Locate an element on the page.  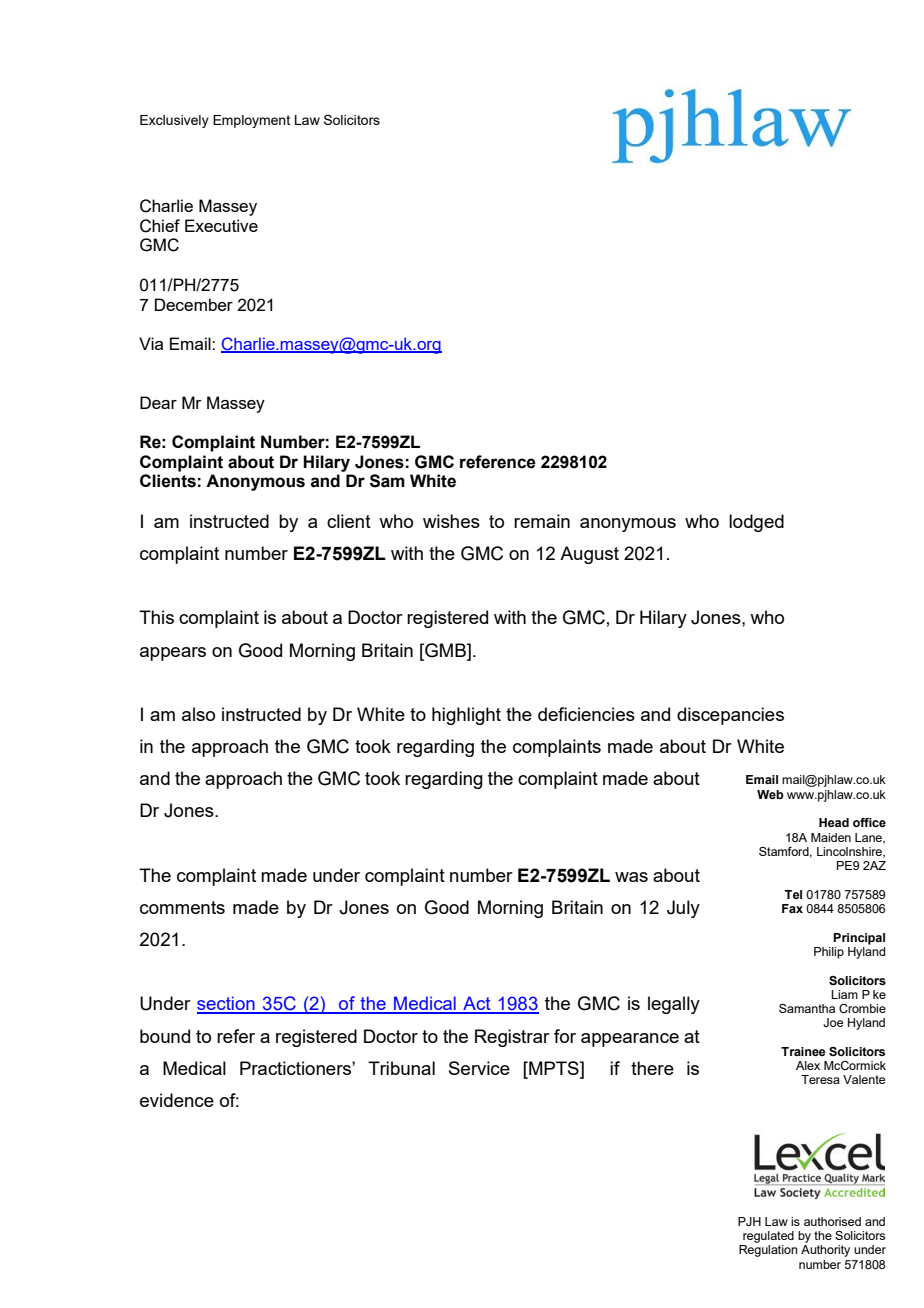
Employment is located at coordinates (251, 121).
